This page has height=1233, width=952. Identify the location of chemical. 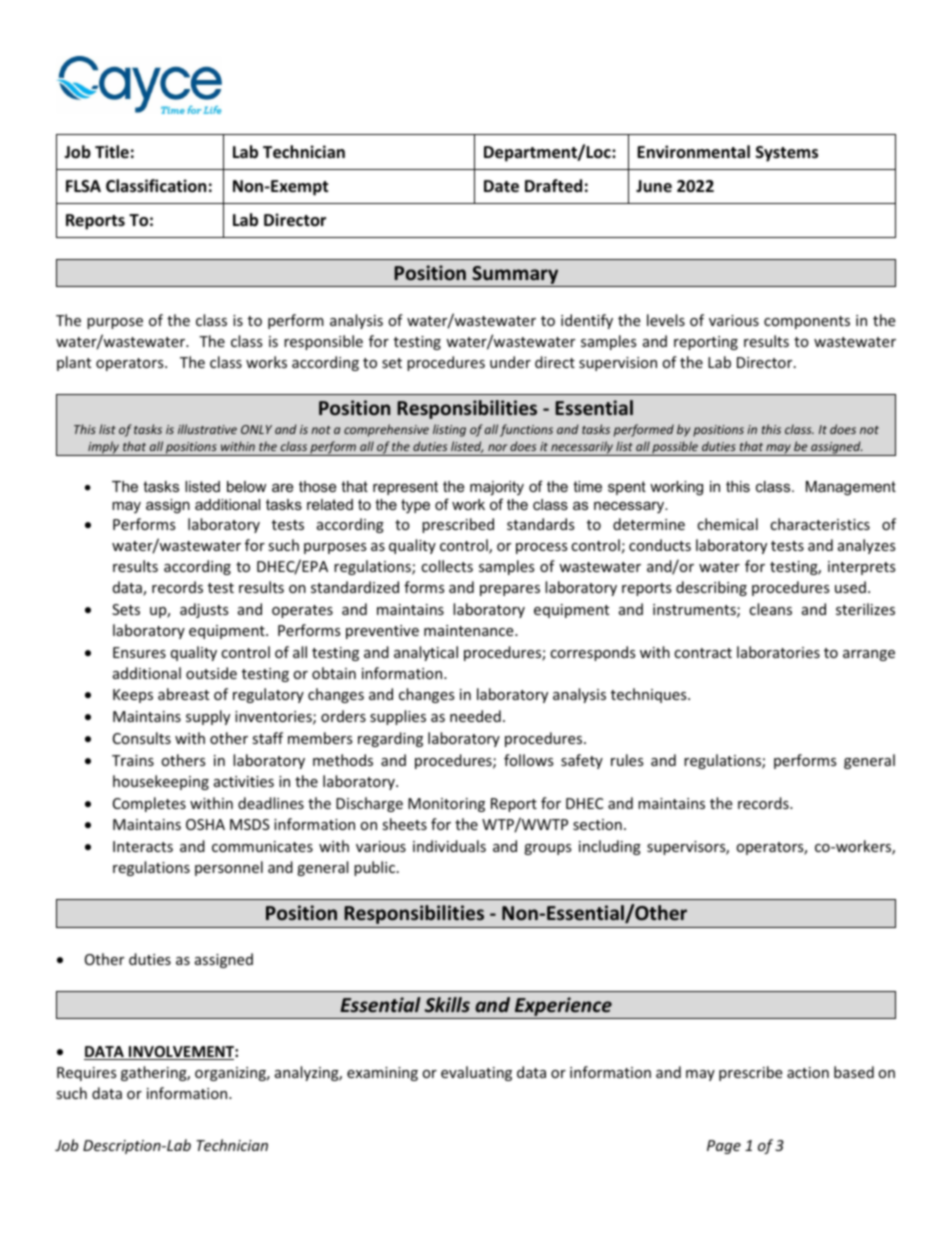
(727, 524).
